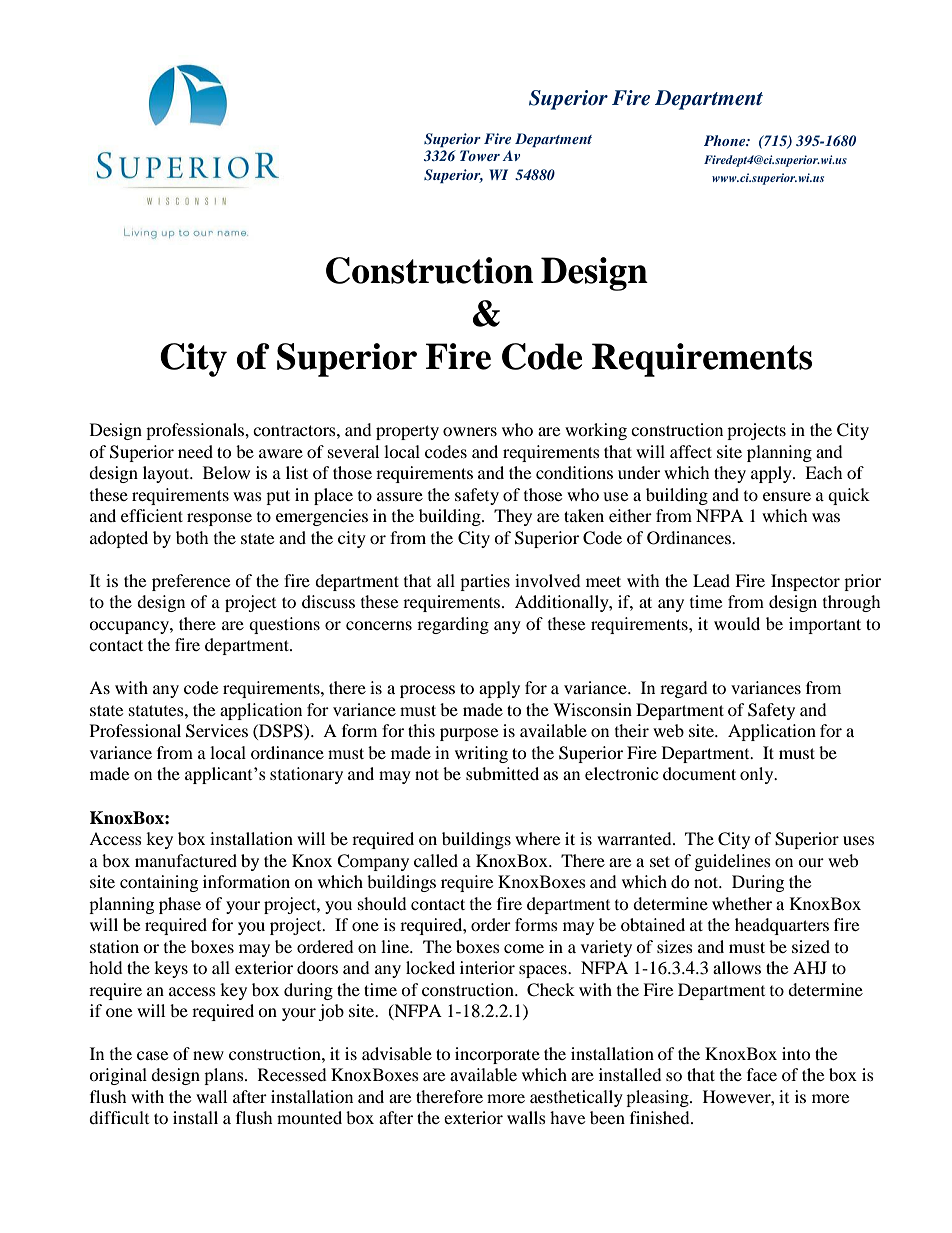 This screenshot has height=1233, width=952. What do you see at coordinates (191, 582) in the screenshot?
I see `preference` at bounding box center [191, 582].
